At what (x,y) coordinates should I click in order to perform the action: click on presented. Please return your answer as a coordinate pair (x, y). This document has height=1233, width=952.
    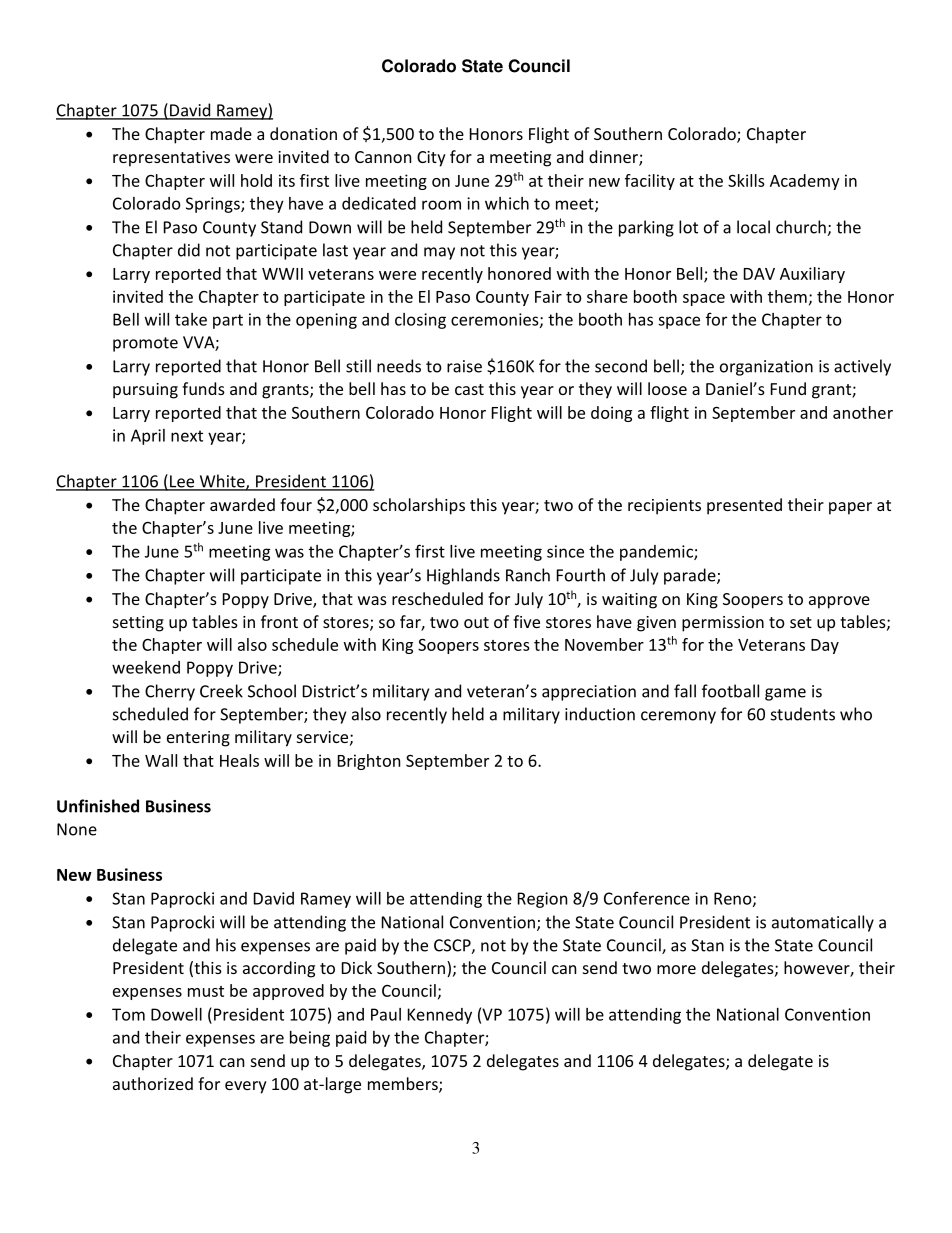
    Looking at the image, I should click on (744, 506).
